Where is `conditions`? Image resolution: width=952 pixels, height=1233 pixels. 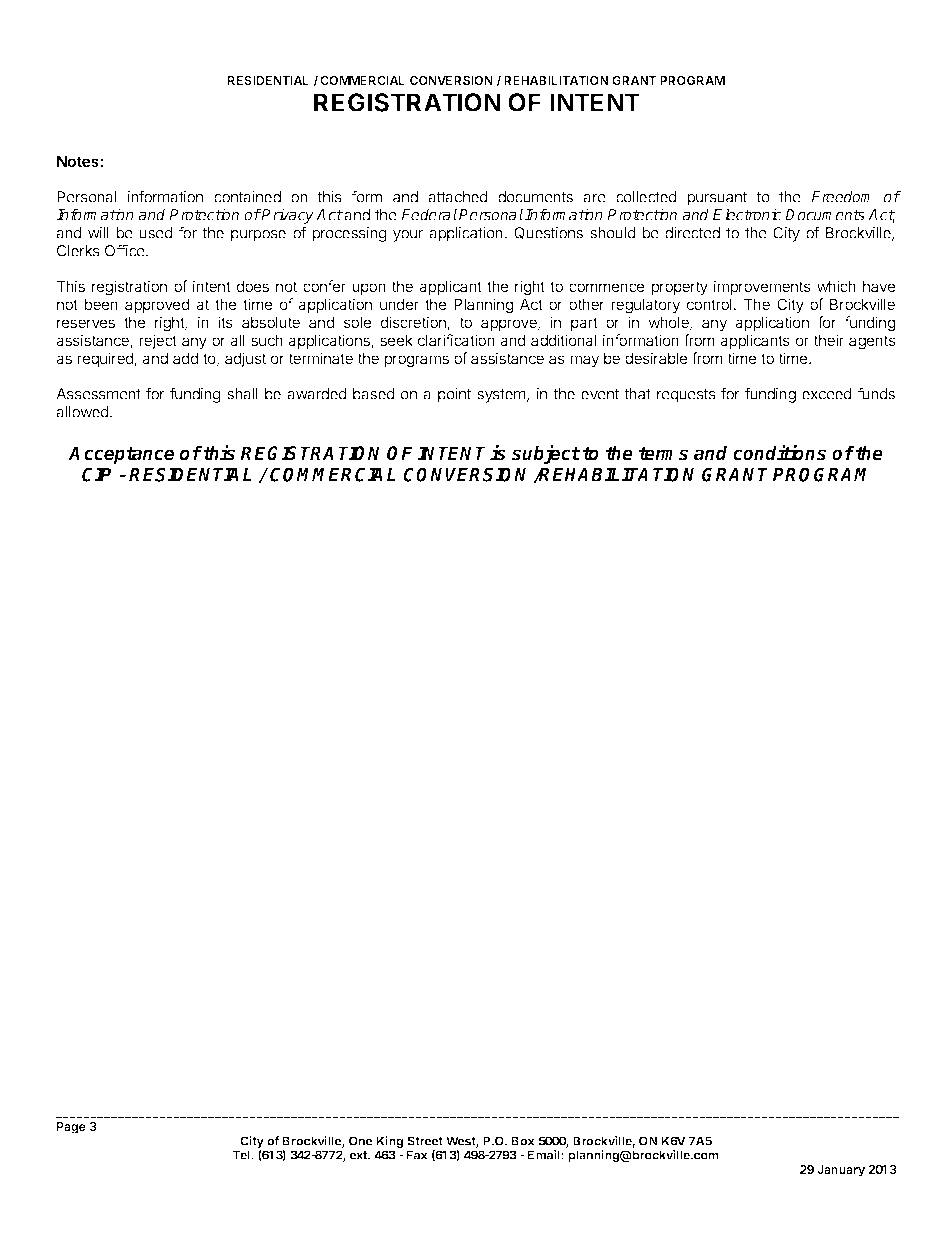
conditions is located at coordinates (779, 453).
